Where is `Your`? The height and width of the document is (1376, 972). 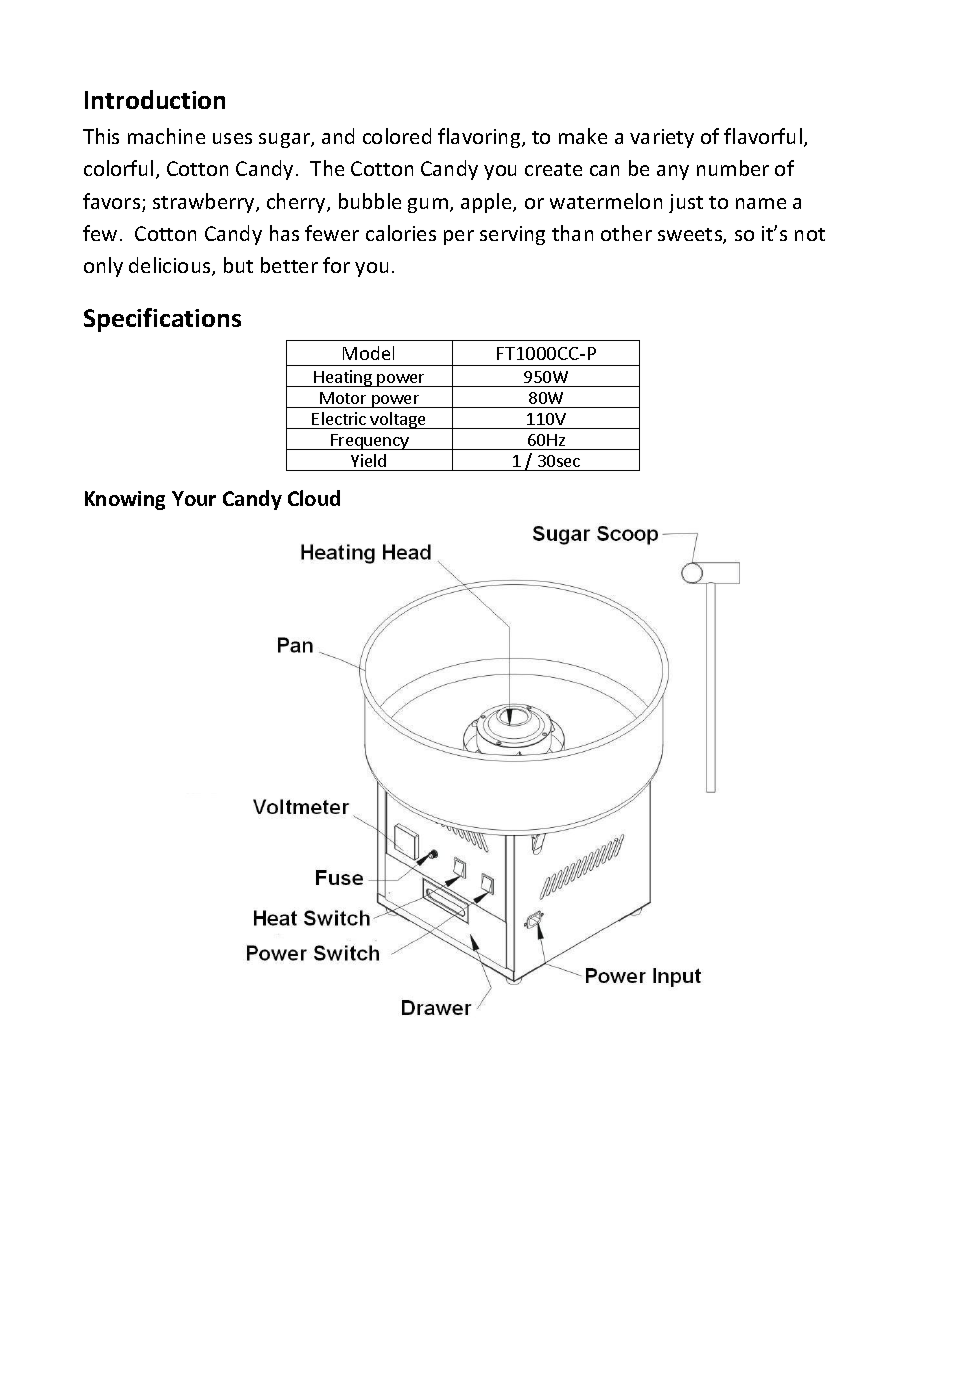
Your is located at coordinates (194, 498).
